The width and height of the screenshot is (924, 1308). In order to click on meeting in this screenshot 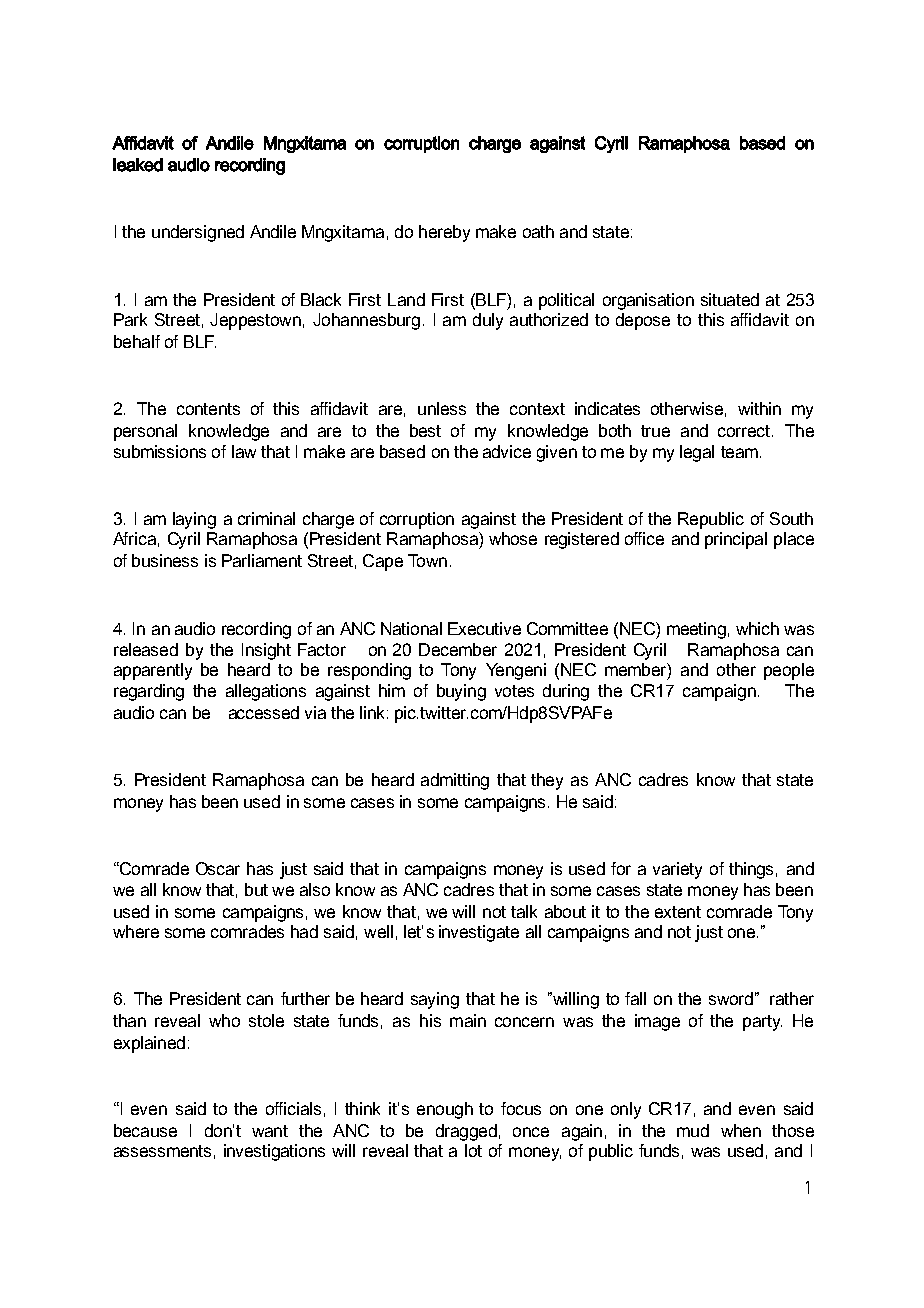, I will do `click(696, 630)`.
